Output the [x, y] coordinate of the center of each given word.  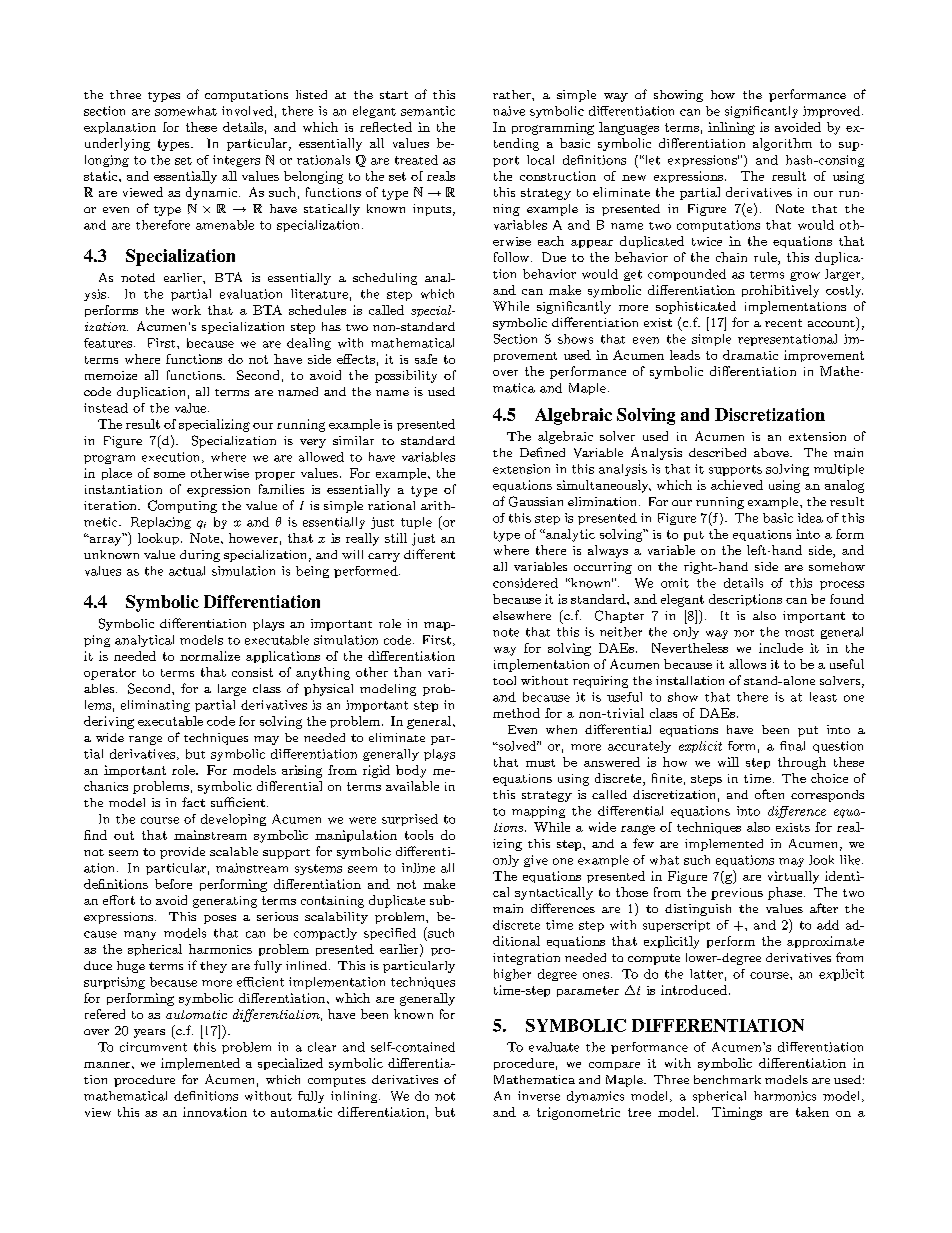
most [799, 633]
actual [187, 571]
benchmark [727, 1079]
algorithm [782, 144]
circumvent [153, 1047]
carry [384, 557]
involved [247, 111]
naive [509, 111]
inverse [539, 1096]
